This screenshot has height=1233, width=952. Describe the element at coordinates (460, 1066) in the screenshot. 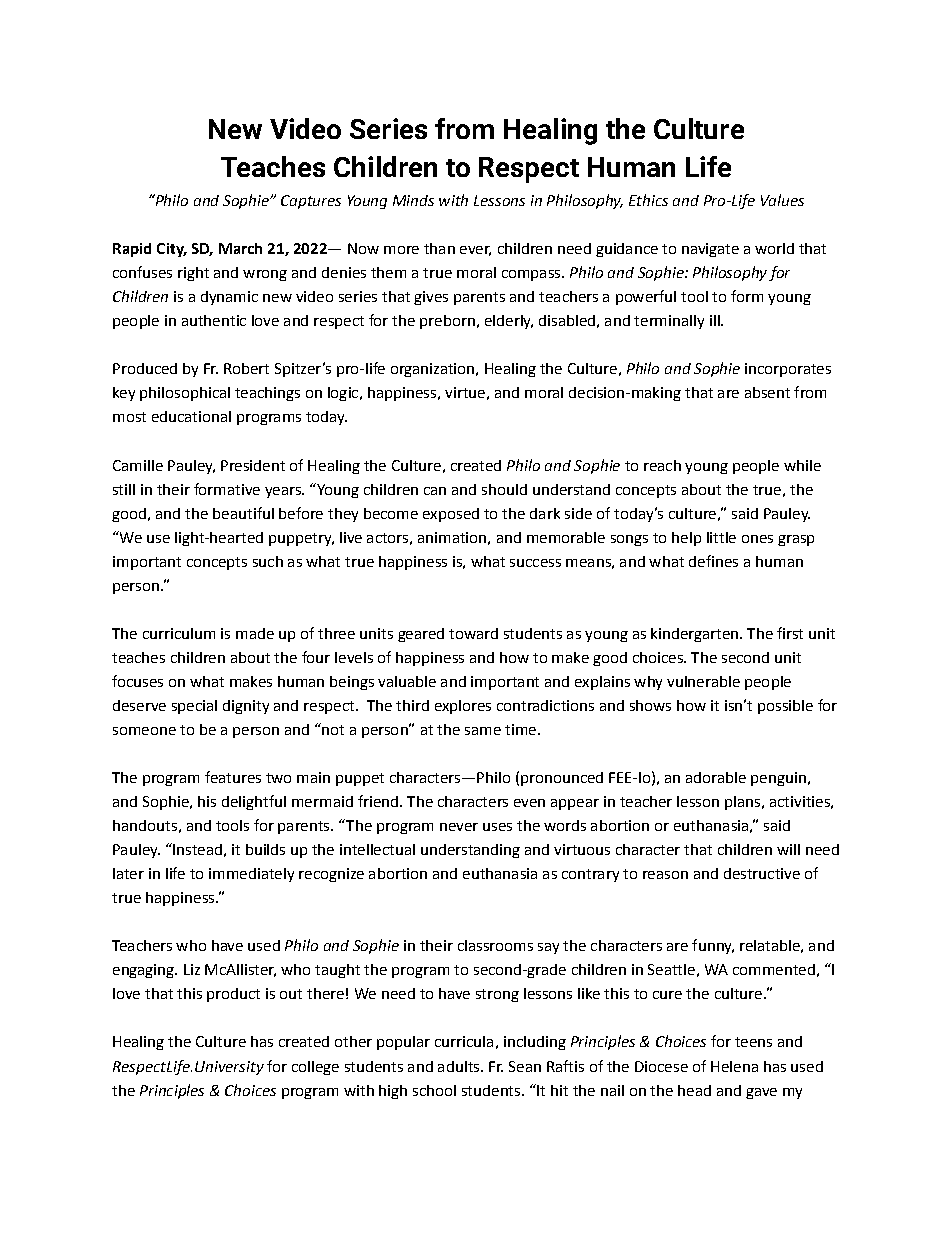

I see `adults` at that location.
